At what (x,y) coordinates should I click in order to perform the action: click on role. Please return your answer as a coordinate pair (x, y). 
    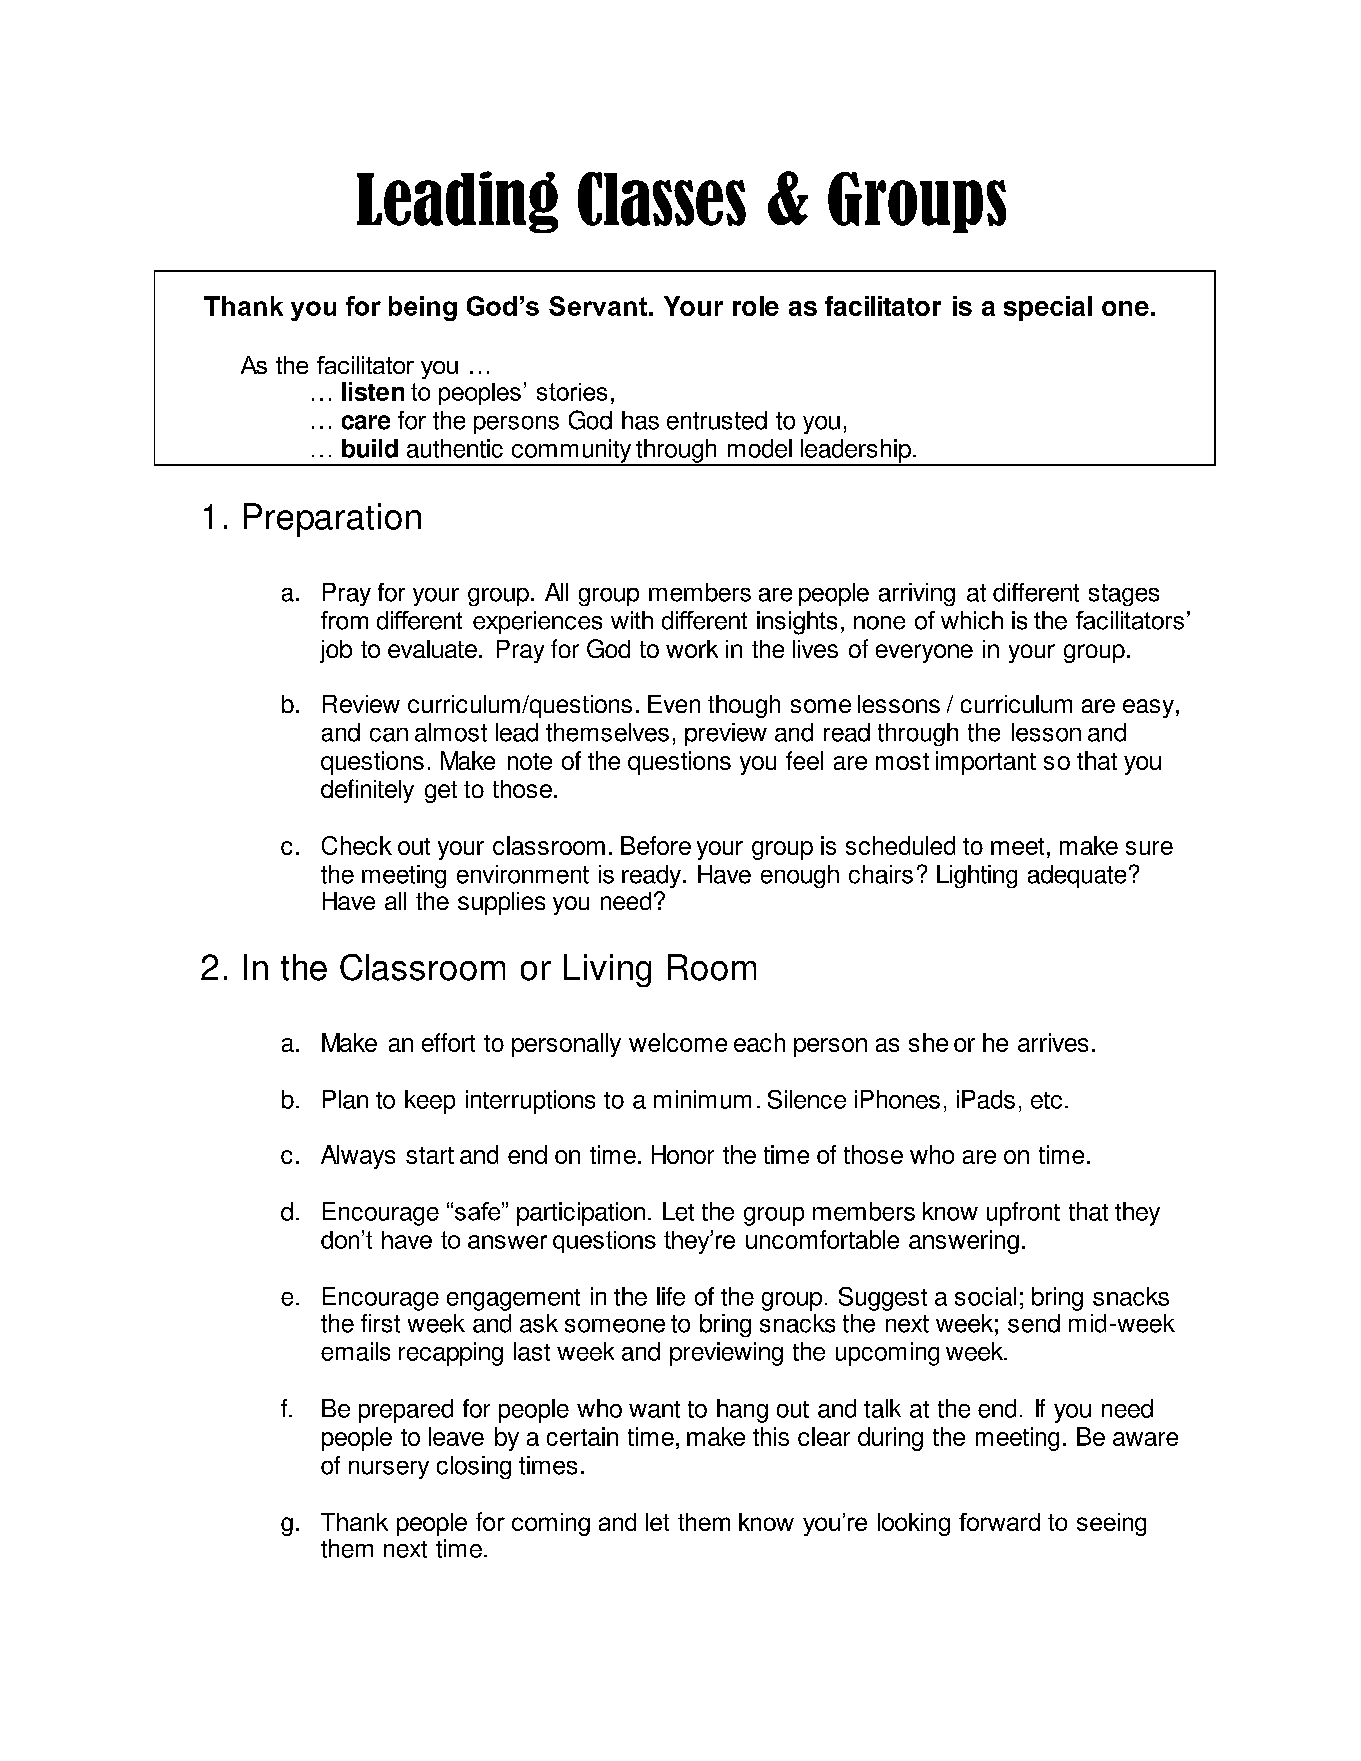
    Looking at the image, I should click on (756, 306).
